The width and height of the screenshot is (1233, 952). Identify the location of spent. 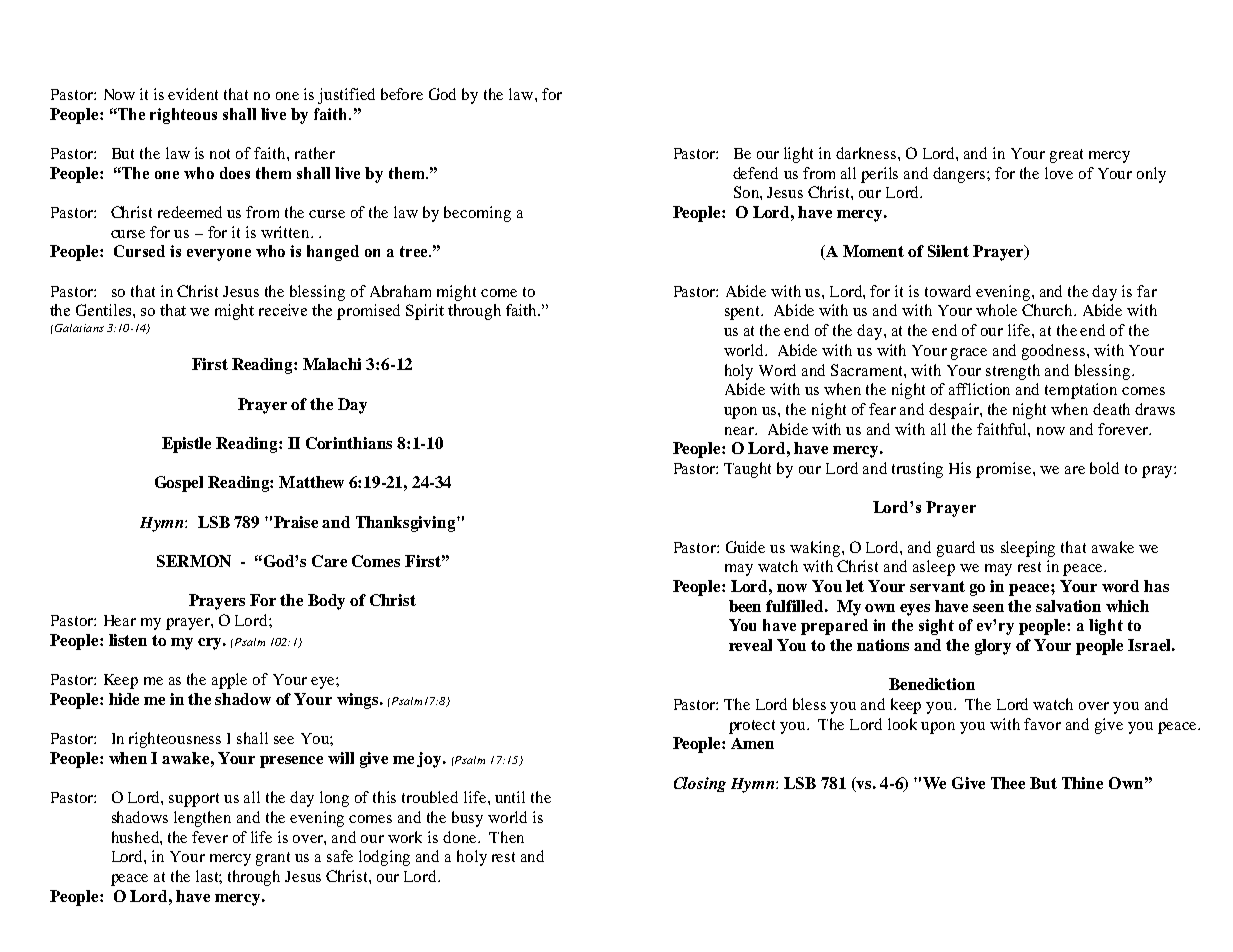
(744, 313).
